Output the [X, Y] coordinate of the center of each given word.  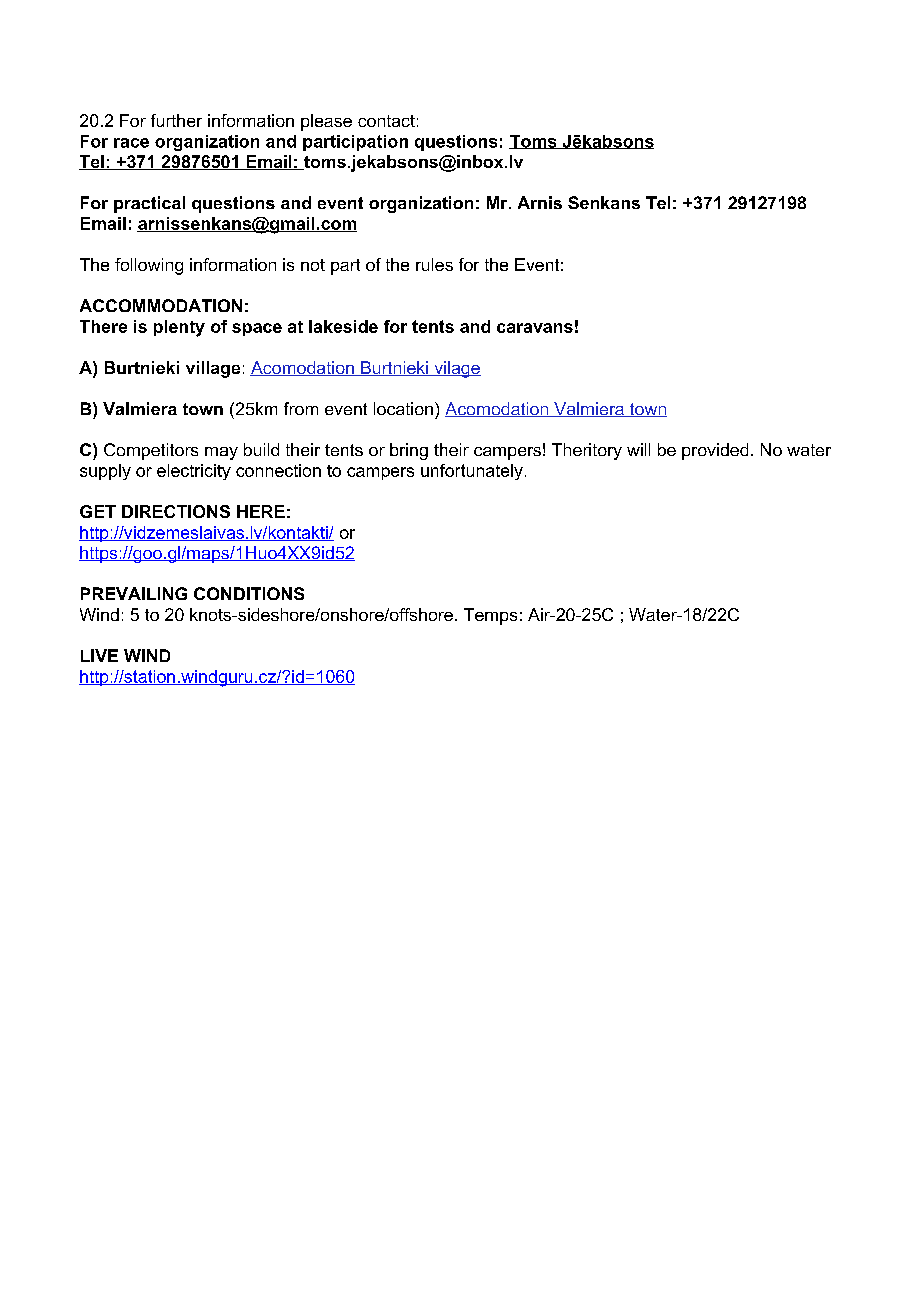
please [326, 122]
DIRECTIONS [176, 511]
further [176, 120]
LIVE [99, 655]
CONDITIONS [249, 593]
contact [386, 121]
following [149, 266]
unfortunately [472, 472]
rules [434, 264]
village [213, 369]
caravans [535, 328]
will [638, 449]
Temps [490, 616]
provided [715, 451]
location [403, 408]
